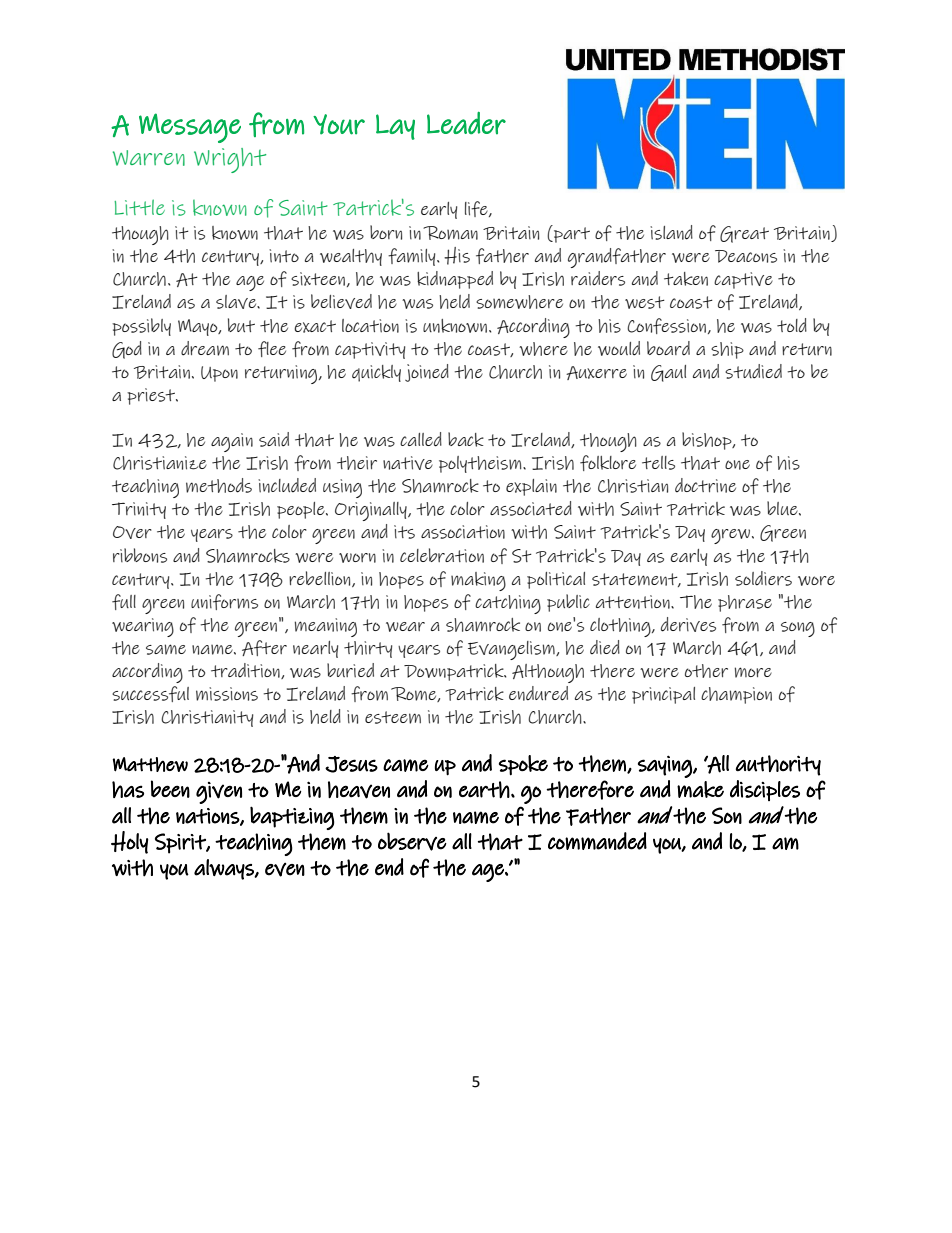  What do you see at coordinates (744, 234) in the screenshot?
I see `Great` at bounding box center [744, 234].
